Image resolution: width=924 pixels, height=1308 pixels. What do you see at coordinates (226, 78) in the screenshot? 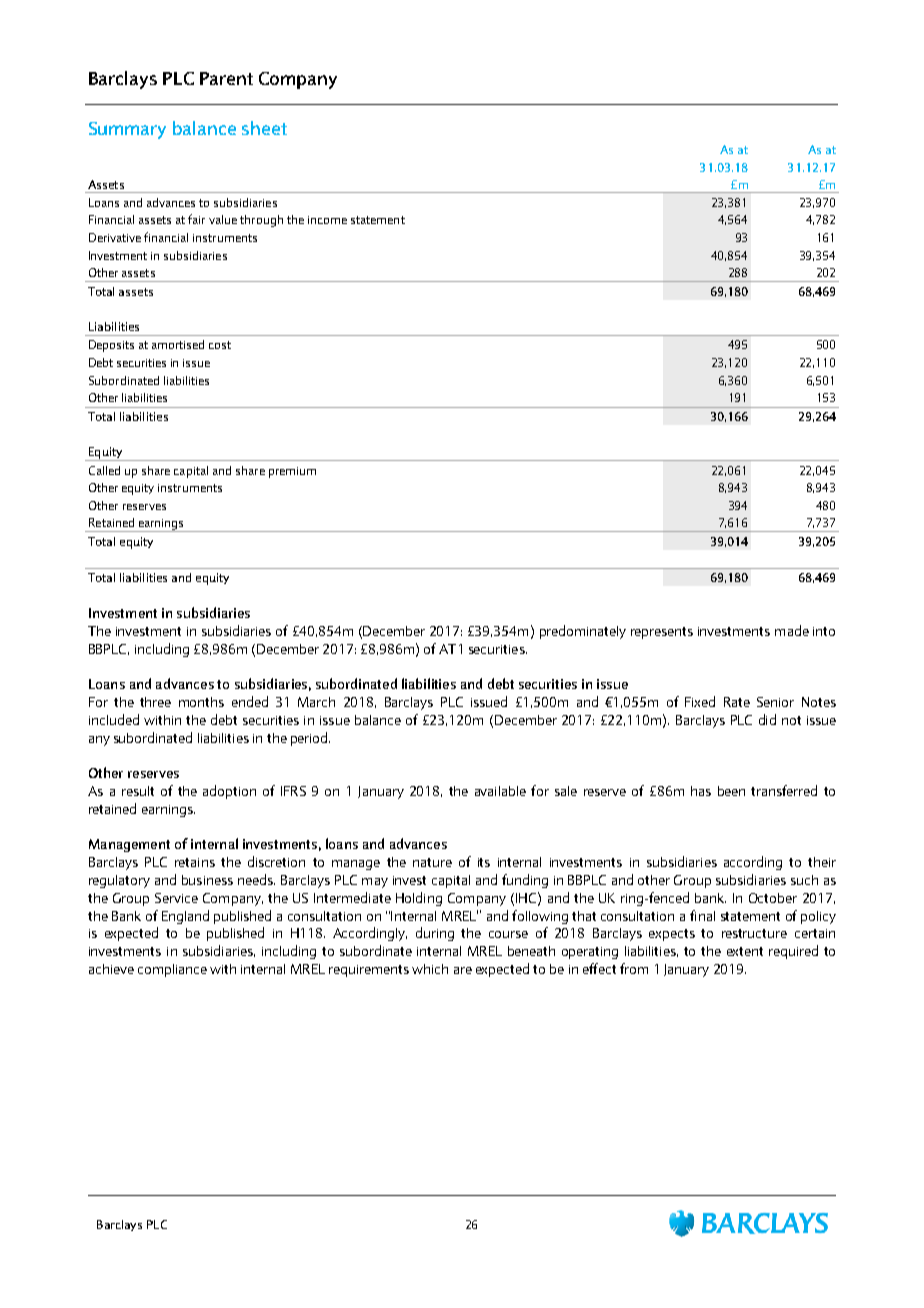
I see `Parent` at bounding box center [226, 78].
